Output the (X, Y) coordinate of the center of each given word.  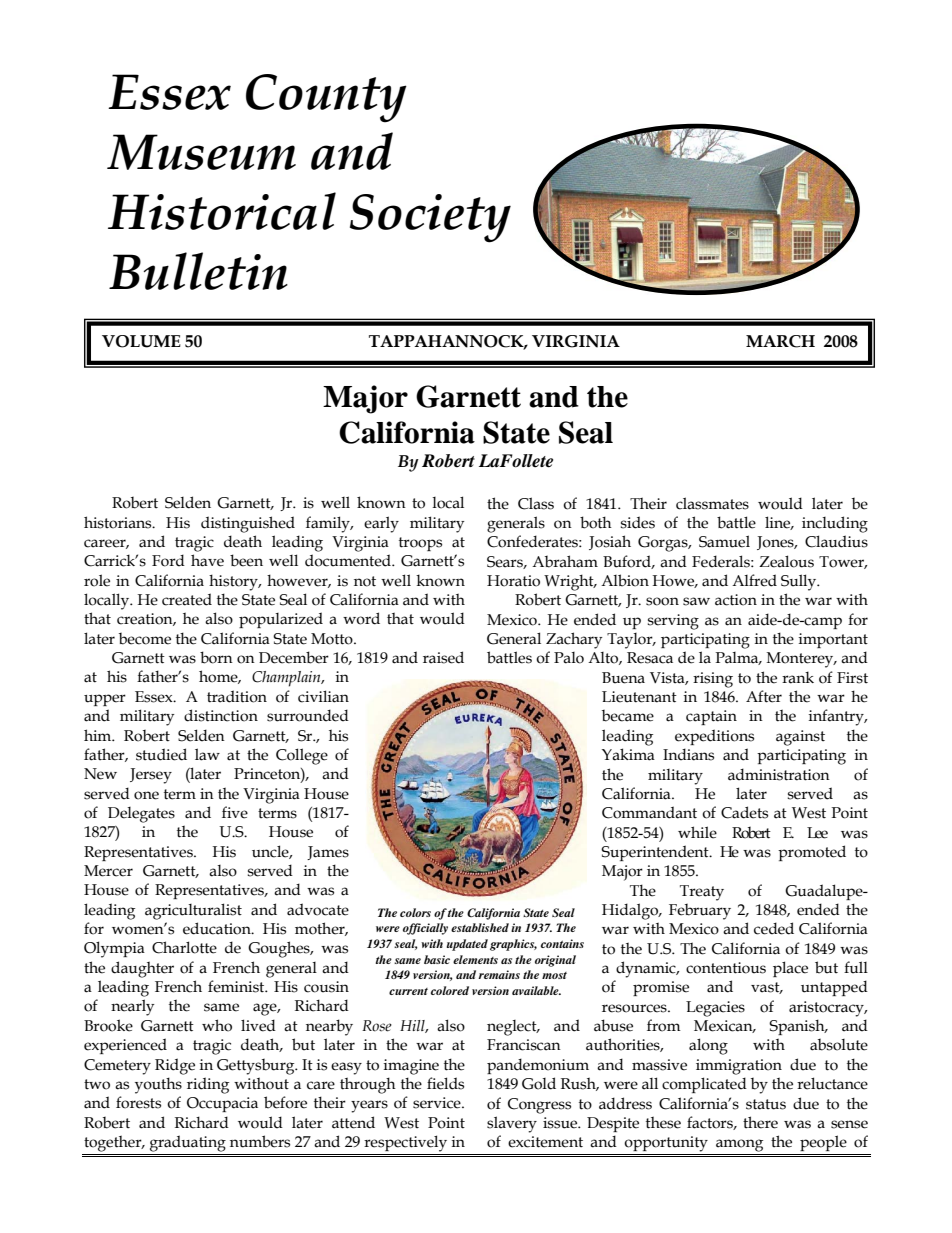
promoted (812, 853)
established (480, 927)
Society (430, 218)
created (187, 599)
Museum (201, 152)
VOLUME (141, 341)
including (835, 524)
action (736, 600)
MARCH (780, 341)
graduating (188, 1143)
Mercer (108, 871)
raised (443, 657)
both (596, 522)
